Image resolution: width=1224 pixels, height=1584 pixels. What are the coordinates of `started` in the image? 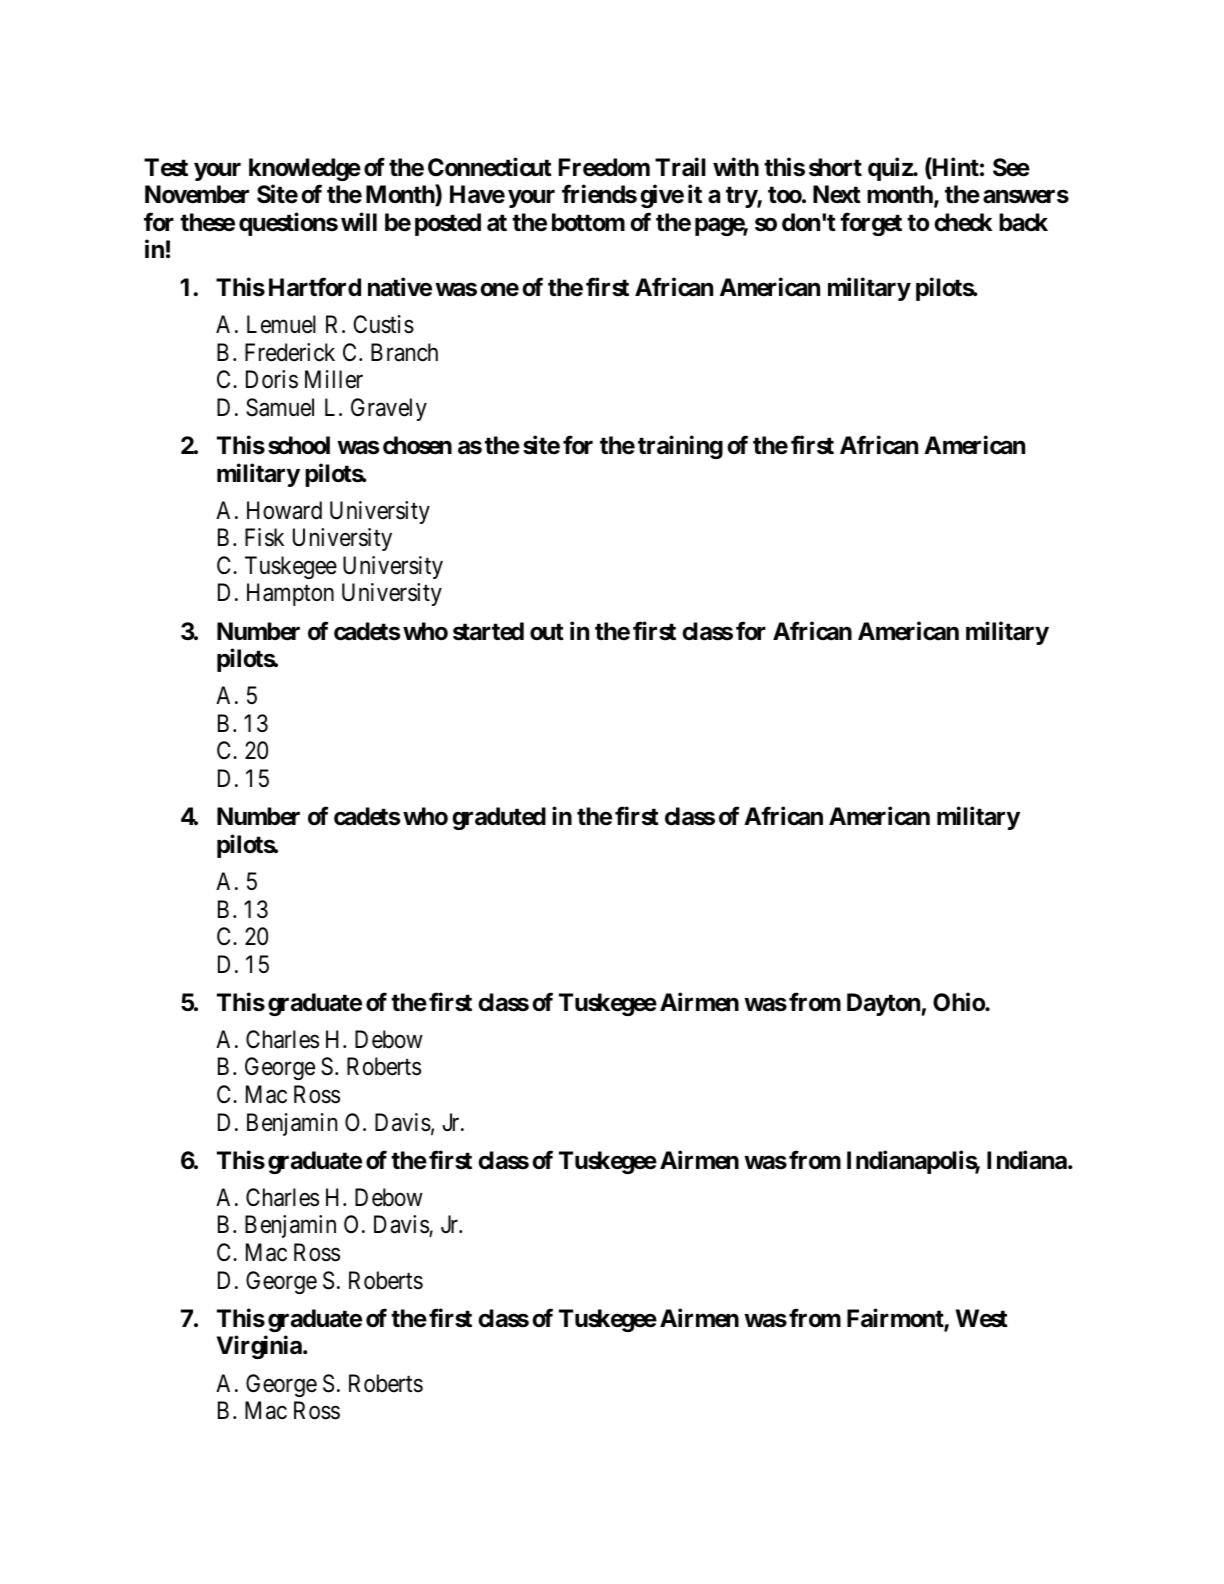 It's located at (488, 631).
